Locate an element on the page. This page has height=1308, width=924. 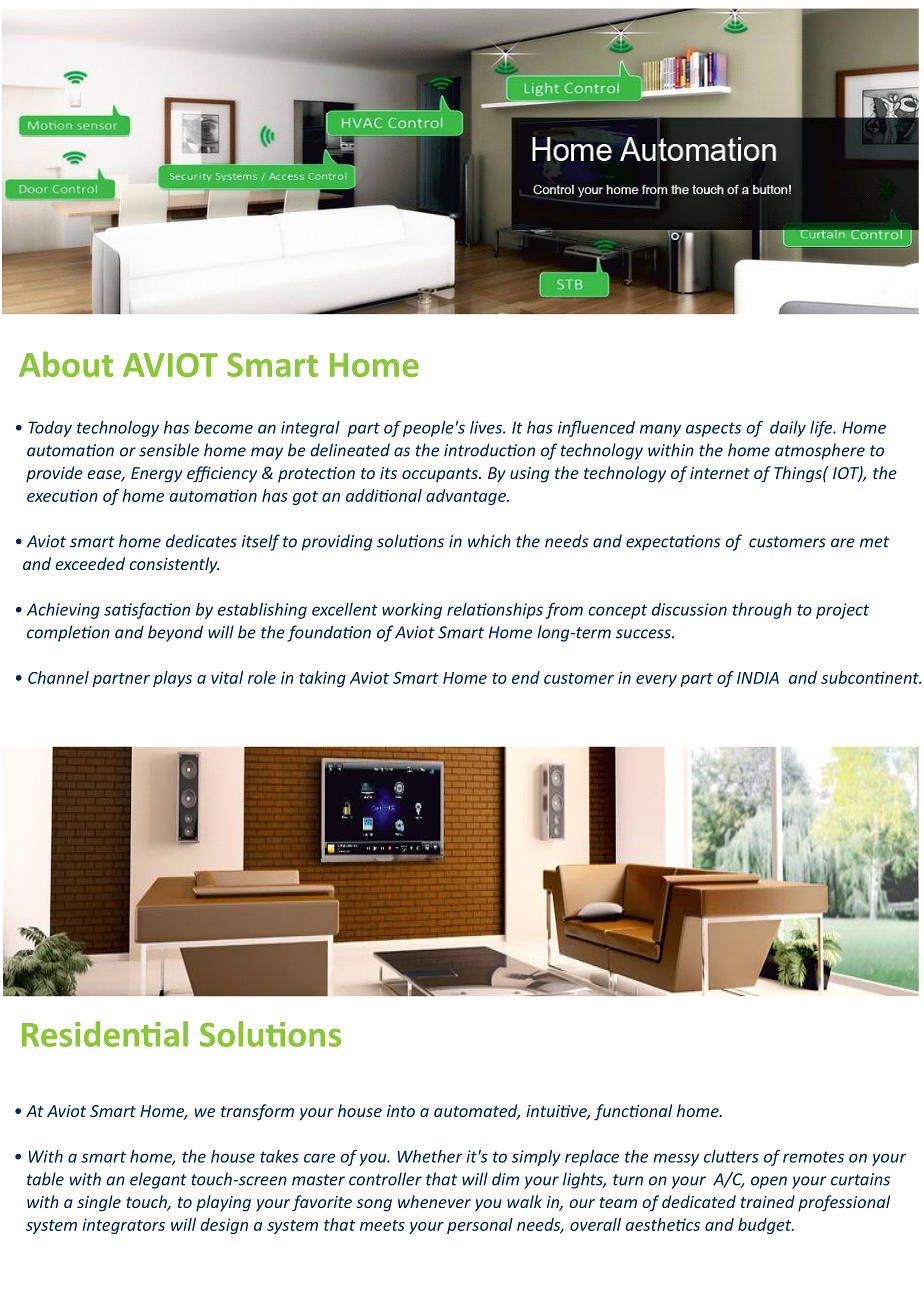
elegant is located at coordinates (158, 1180).
